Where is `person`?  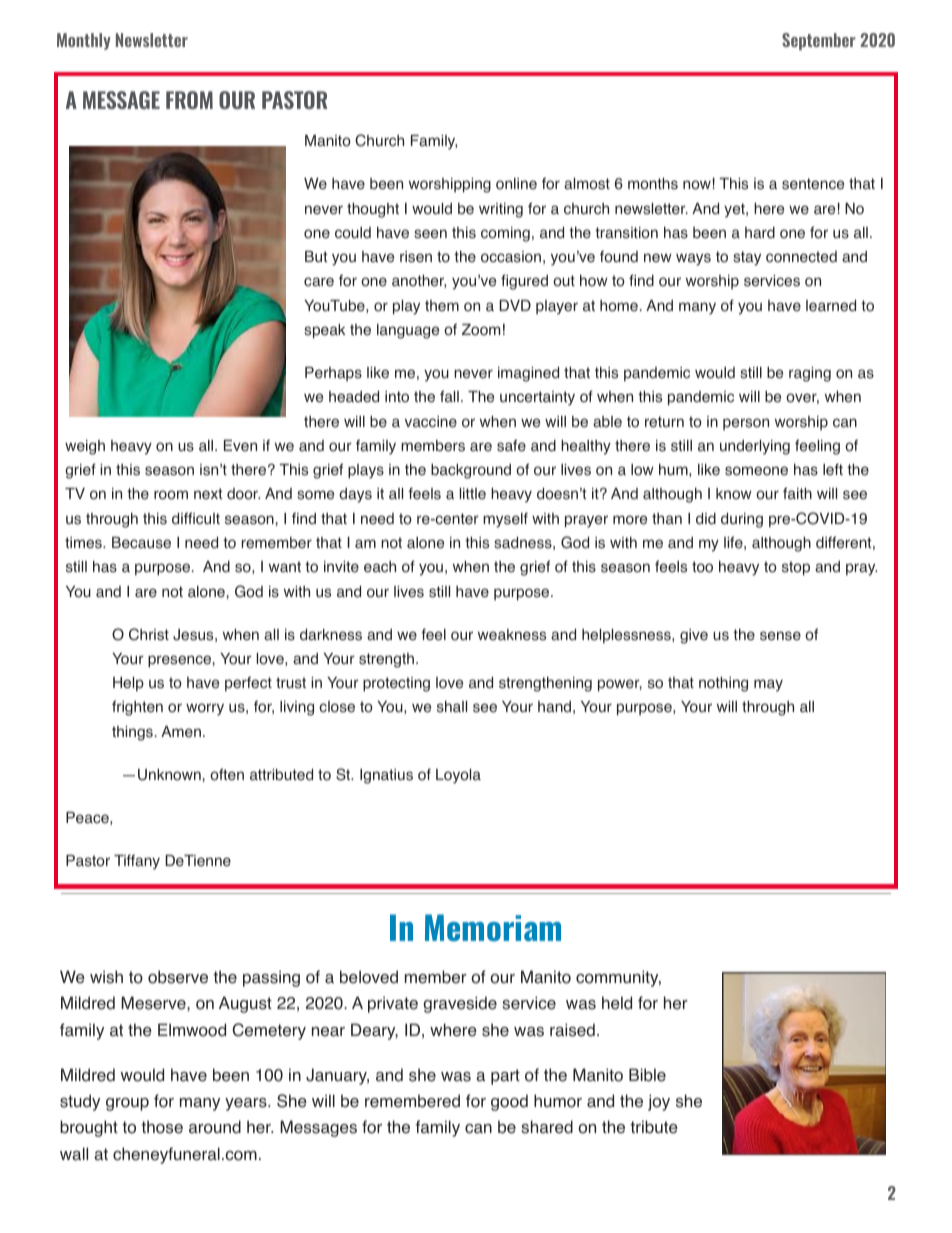 person is located at coordinates (746, 424).
